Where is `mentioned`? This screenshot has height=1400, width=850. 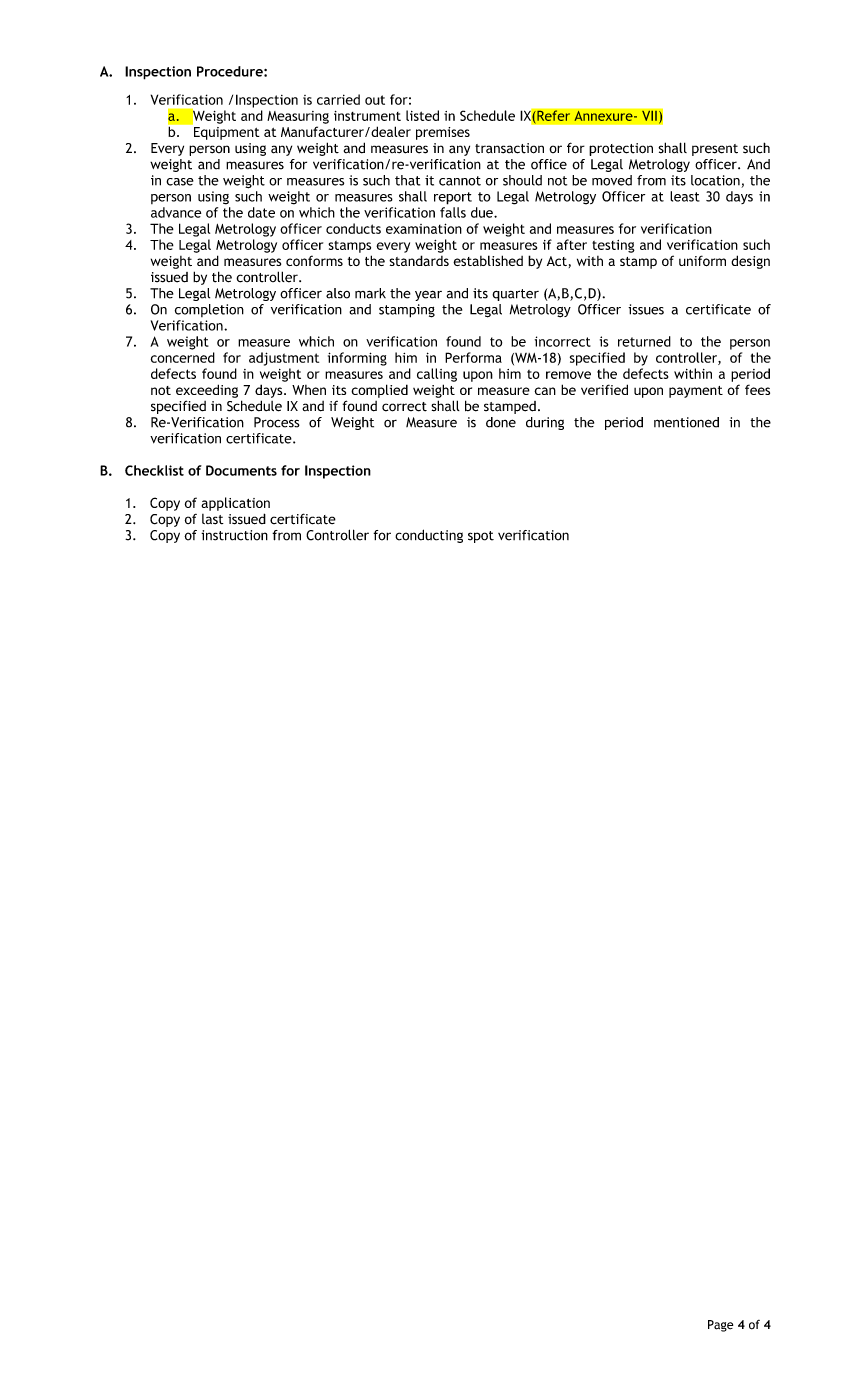 mentioned is located at coordinates (686, 422).
